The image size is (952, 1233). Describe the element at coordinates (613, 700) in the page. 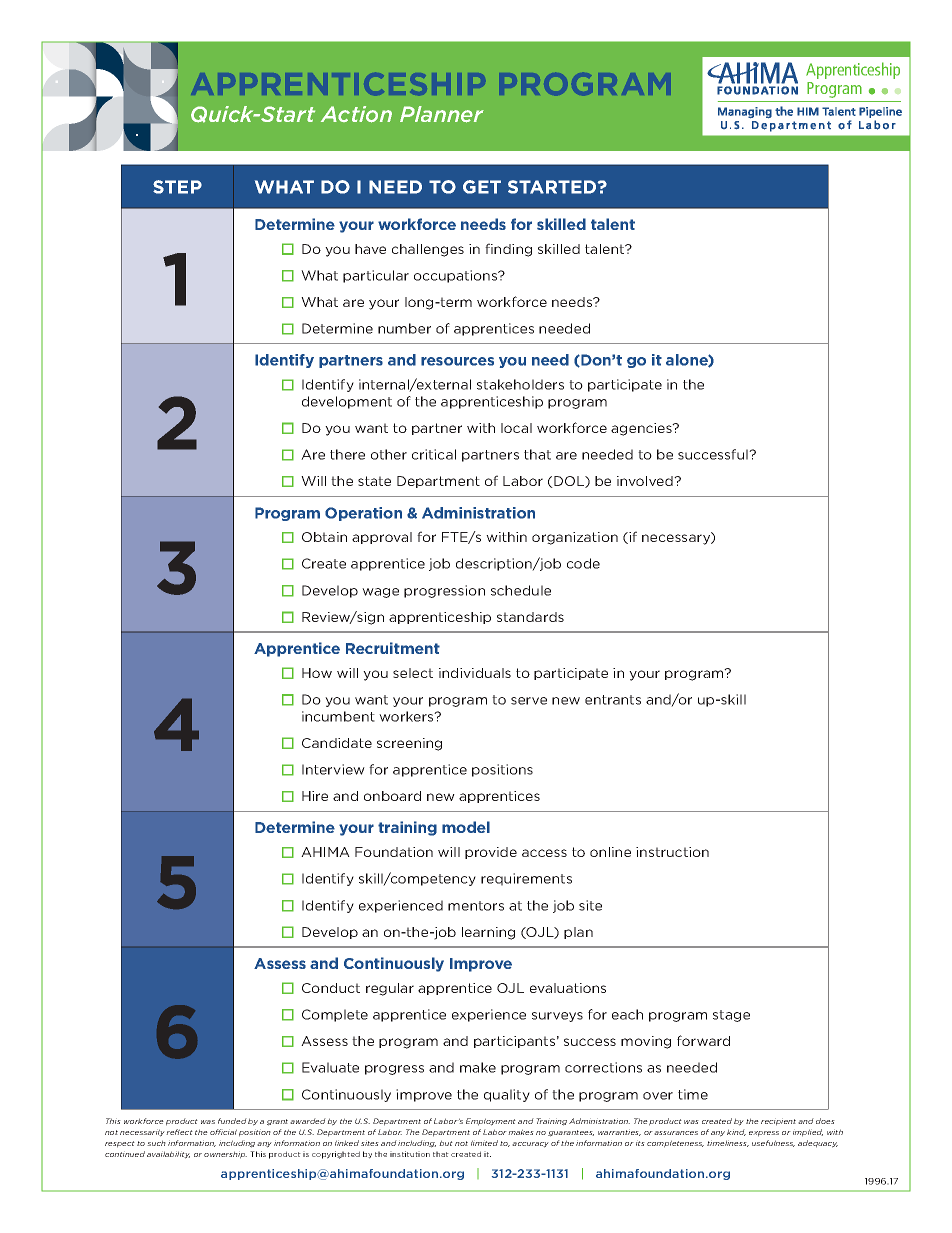

I see `entrants` at that location.
